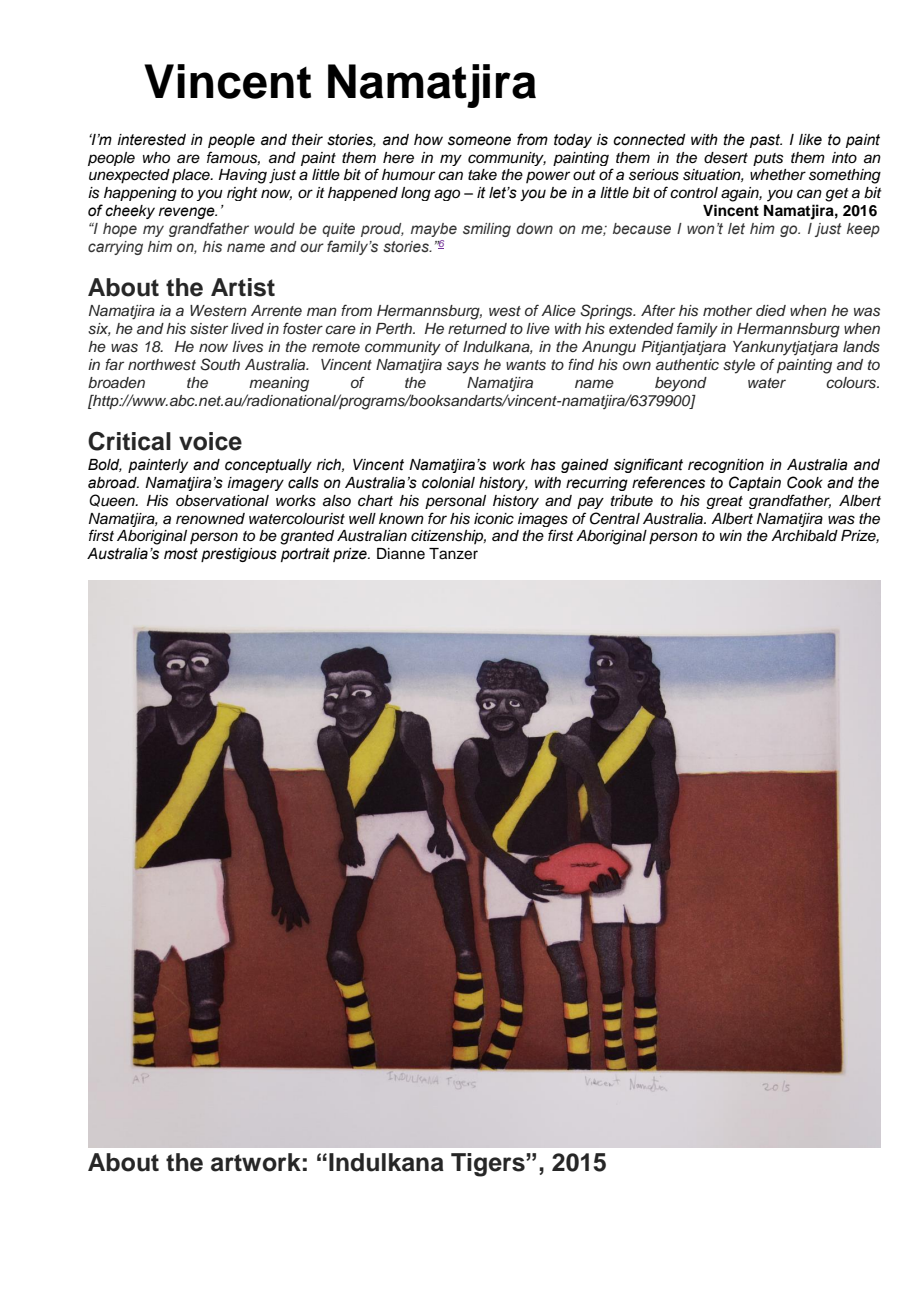  Describe the element at coordinates (778, 175) in the screenshot. I see `whether` at that location.
